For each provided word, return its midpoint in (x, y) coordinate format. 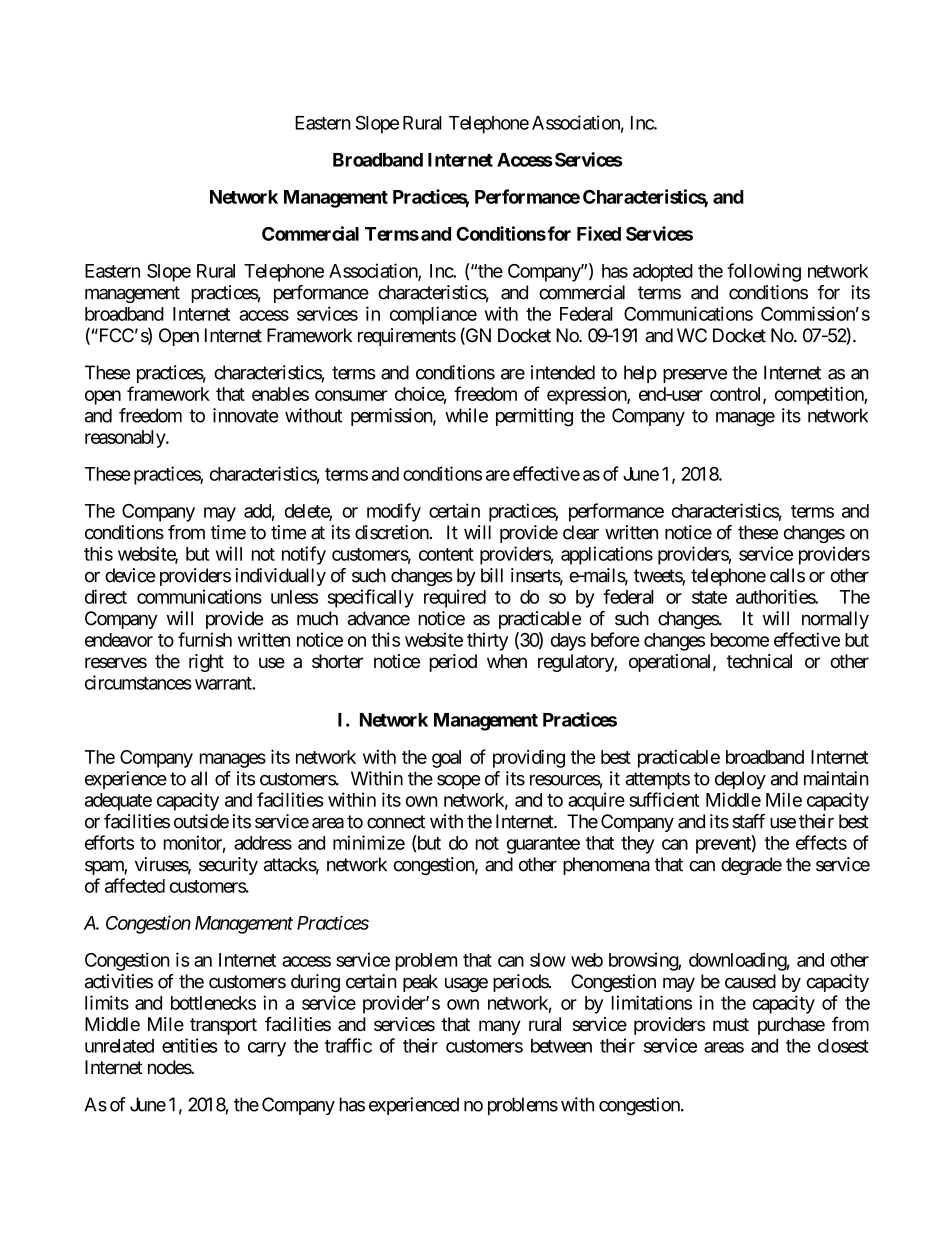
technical (759, 661)
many (500, 1027)
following (764, 272)
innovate (245, 415)
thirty (487, 641)
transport (223, 1026)
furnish (205, 639)
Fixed (599, 233)
